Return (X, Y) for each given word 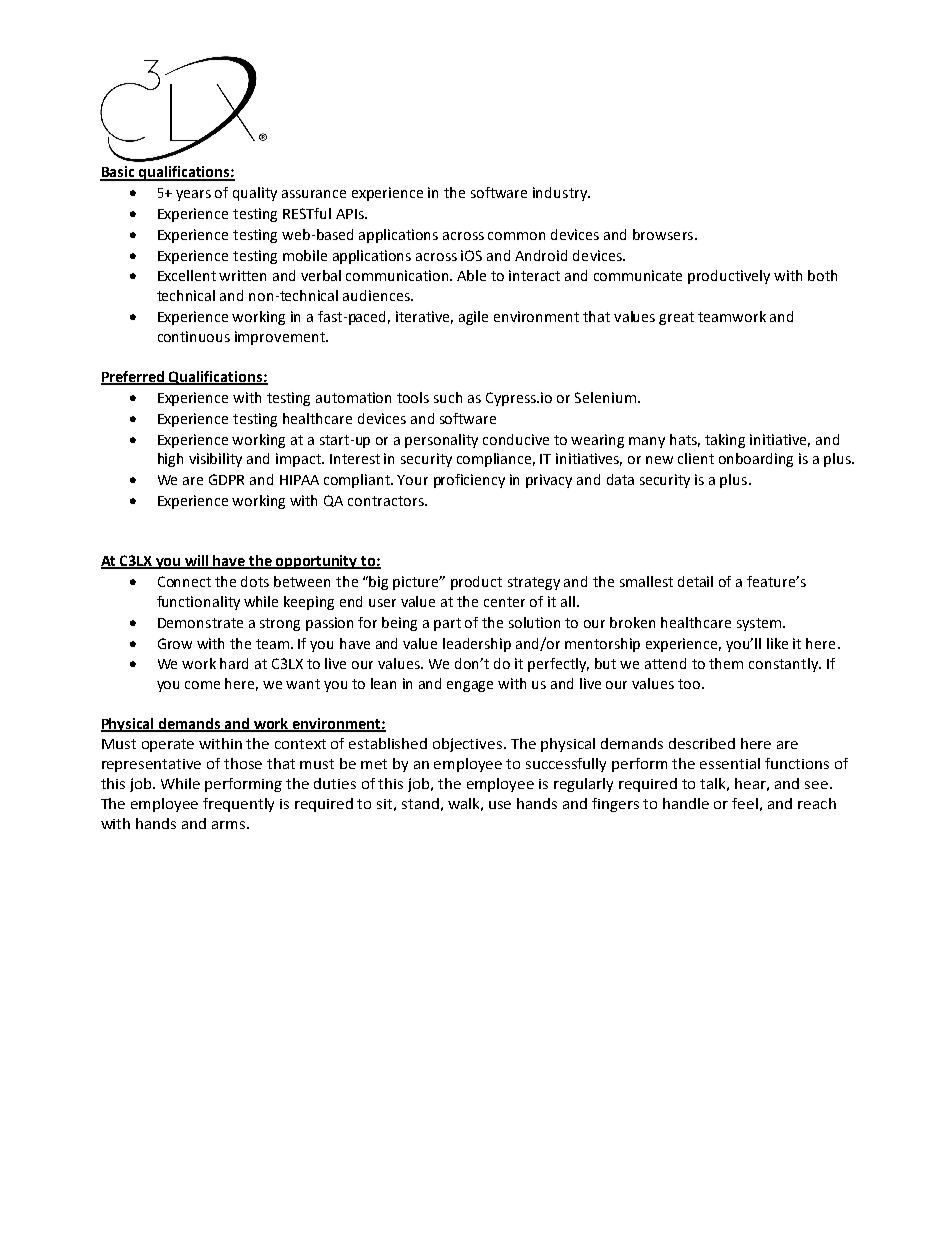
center (504, 602)
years (193, 195)
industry (561, 194)
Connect (184, 581)
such (448, 397)
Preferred (134, 377)
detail (695, 581)
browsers (664, 234)
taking (725, 441)
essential (730, 763)
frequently (238, 805)
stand (420, 803)
